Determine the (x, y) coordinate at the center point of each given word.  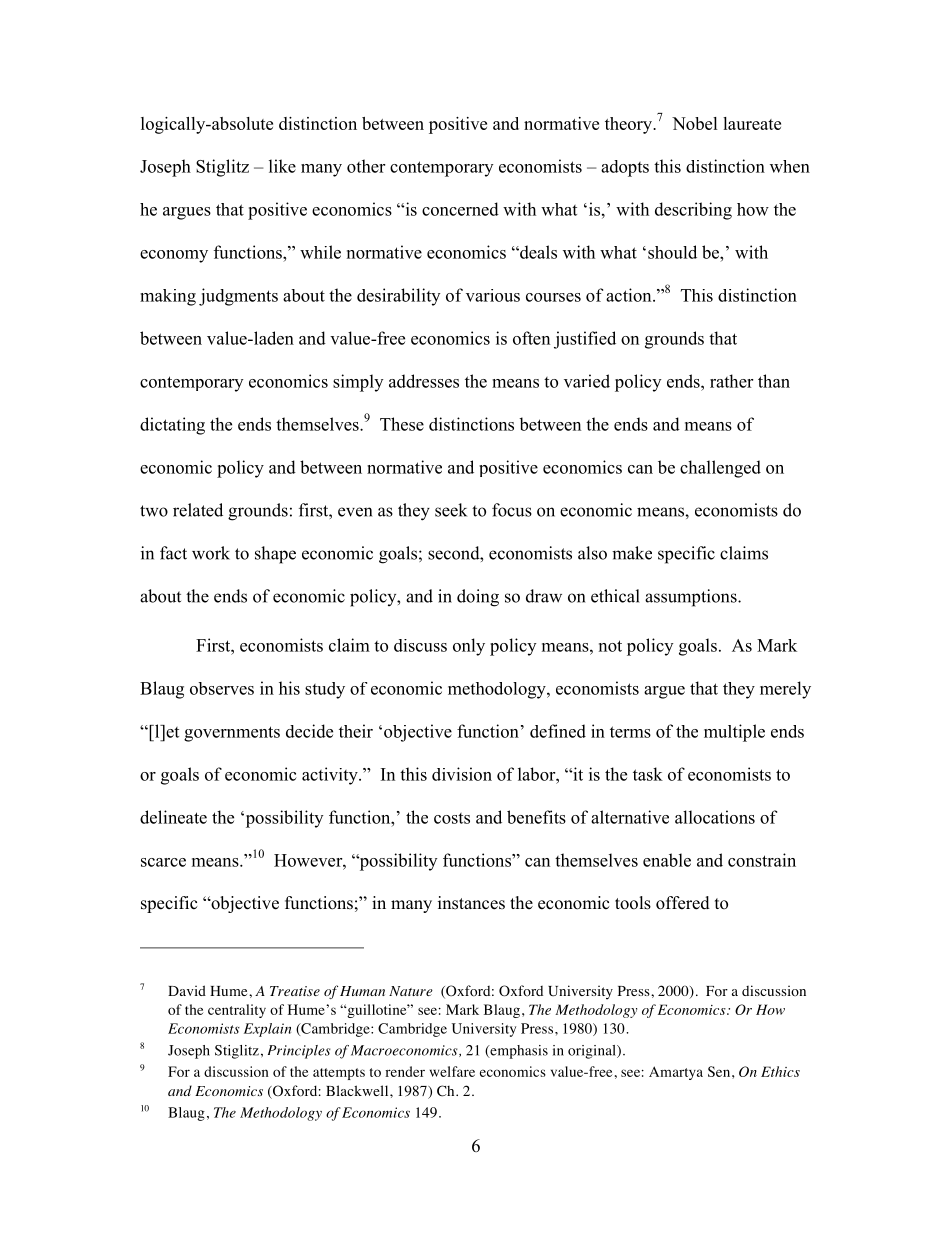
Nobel (695, 123)
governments (232, 734)
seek (451, 510)
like (282, 166)
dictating (172, 426)
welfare (452, 1071)
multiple (734, 733)
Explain (267, 1030)
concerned (460, 209)
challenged (720, 469)
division (462, 774)
